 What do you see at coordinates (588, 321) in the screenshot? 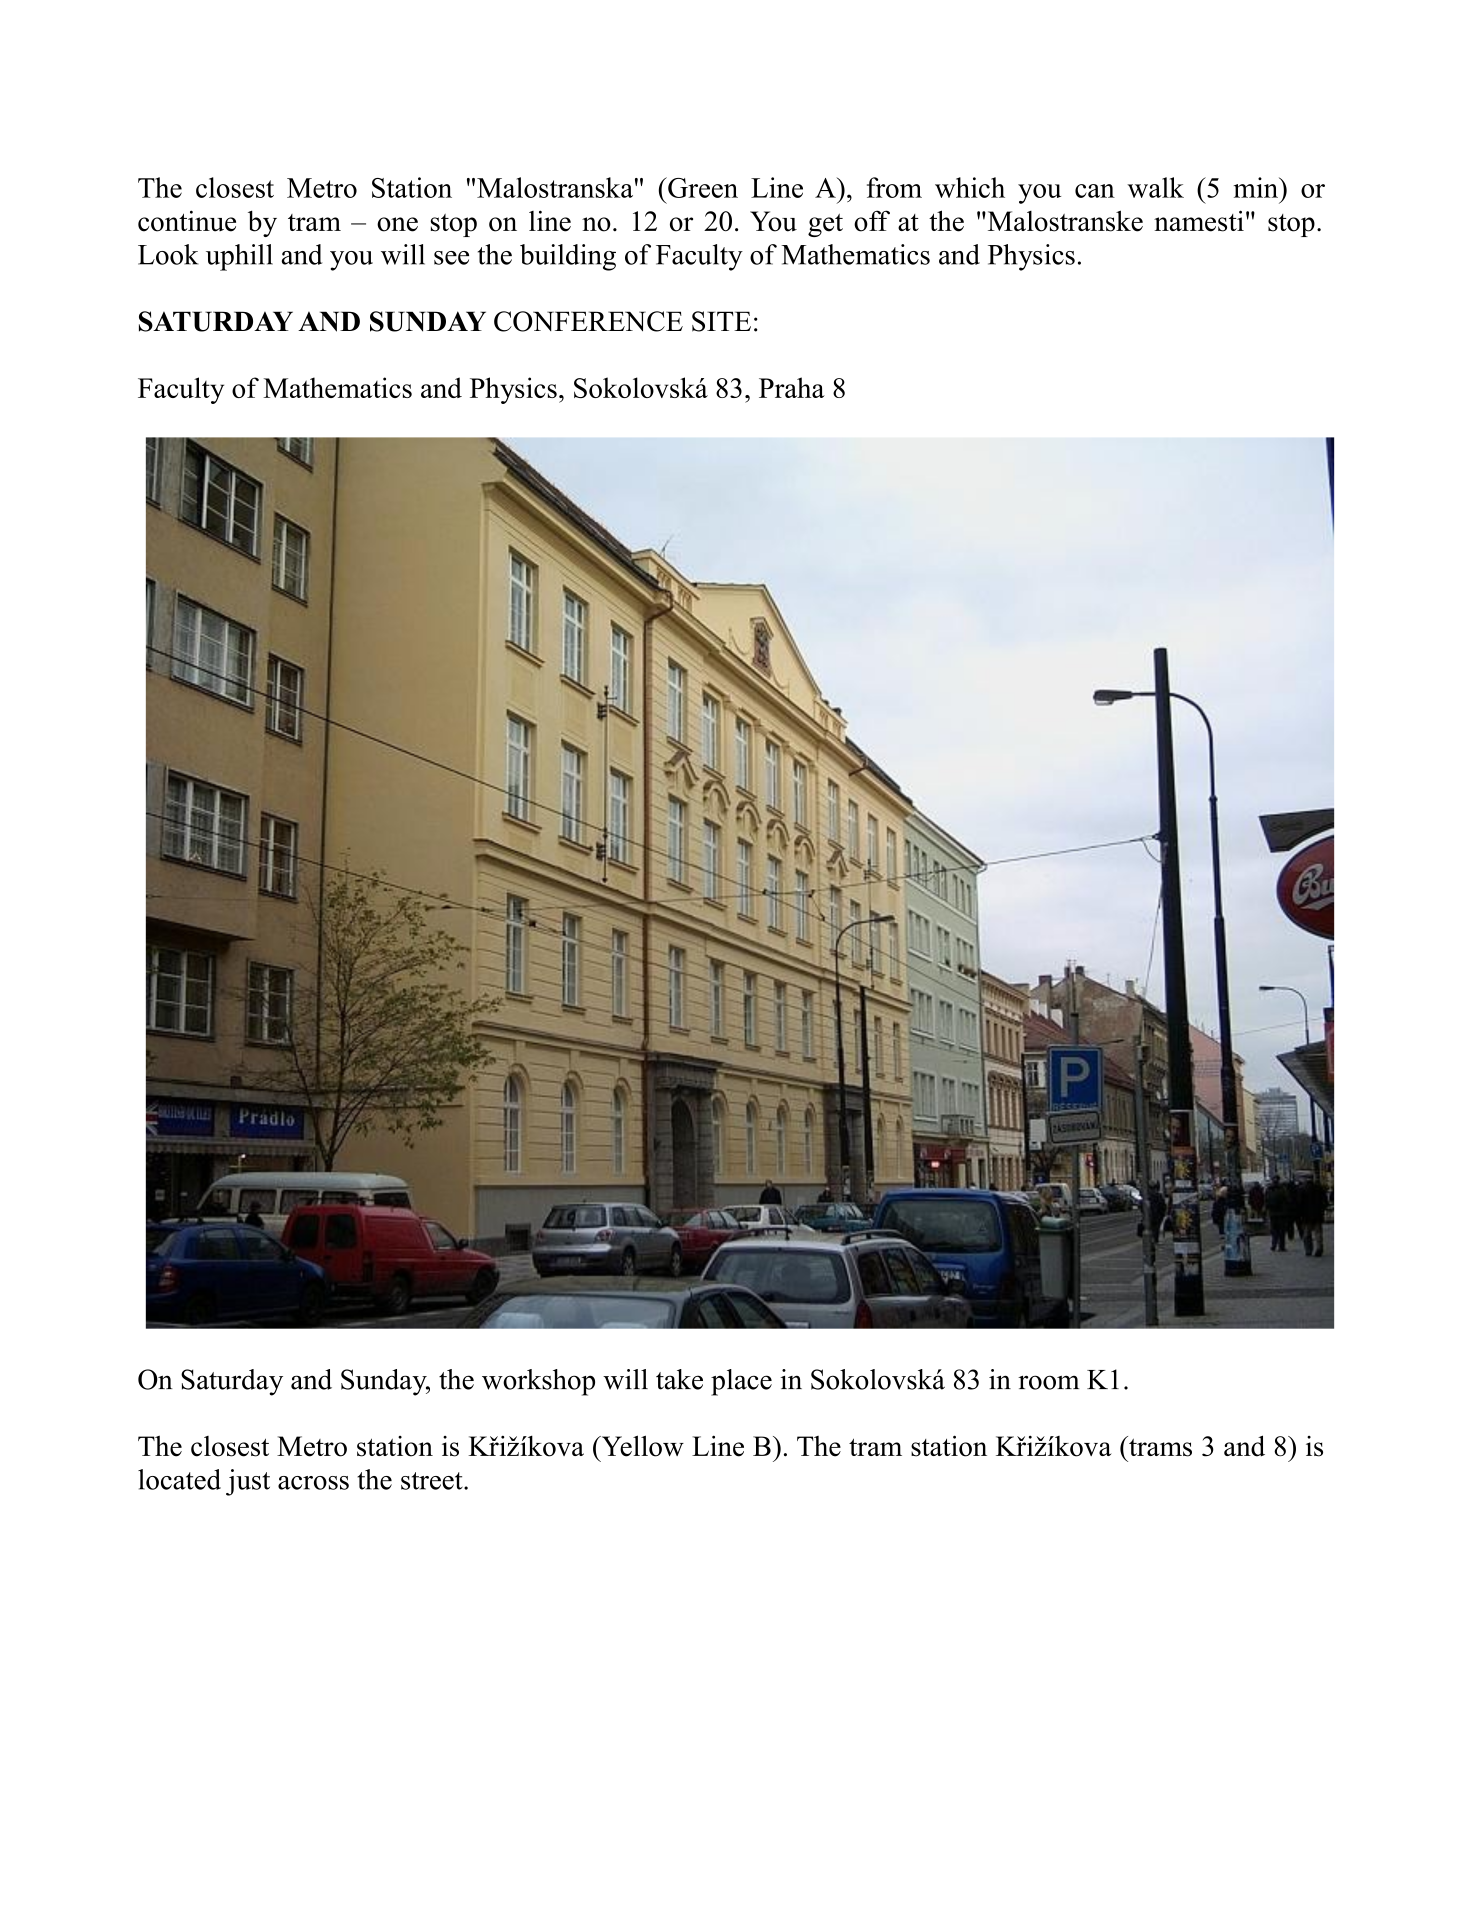
I see `CONFERENCE` at bounding box center [588, 321].
